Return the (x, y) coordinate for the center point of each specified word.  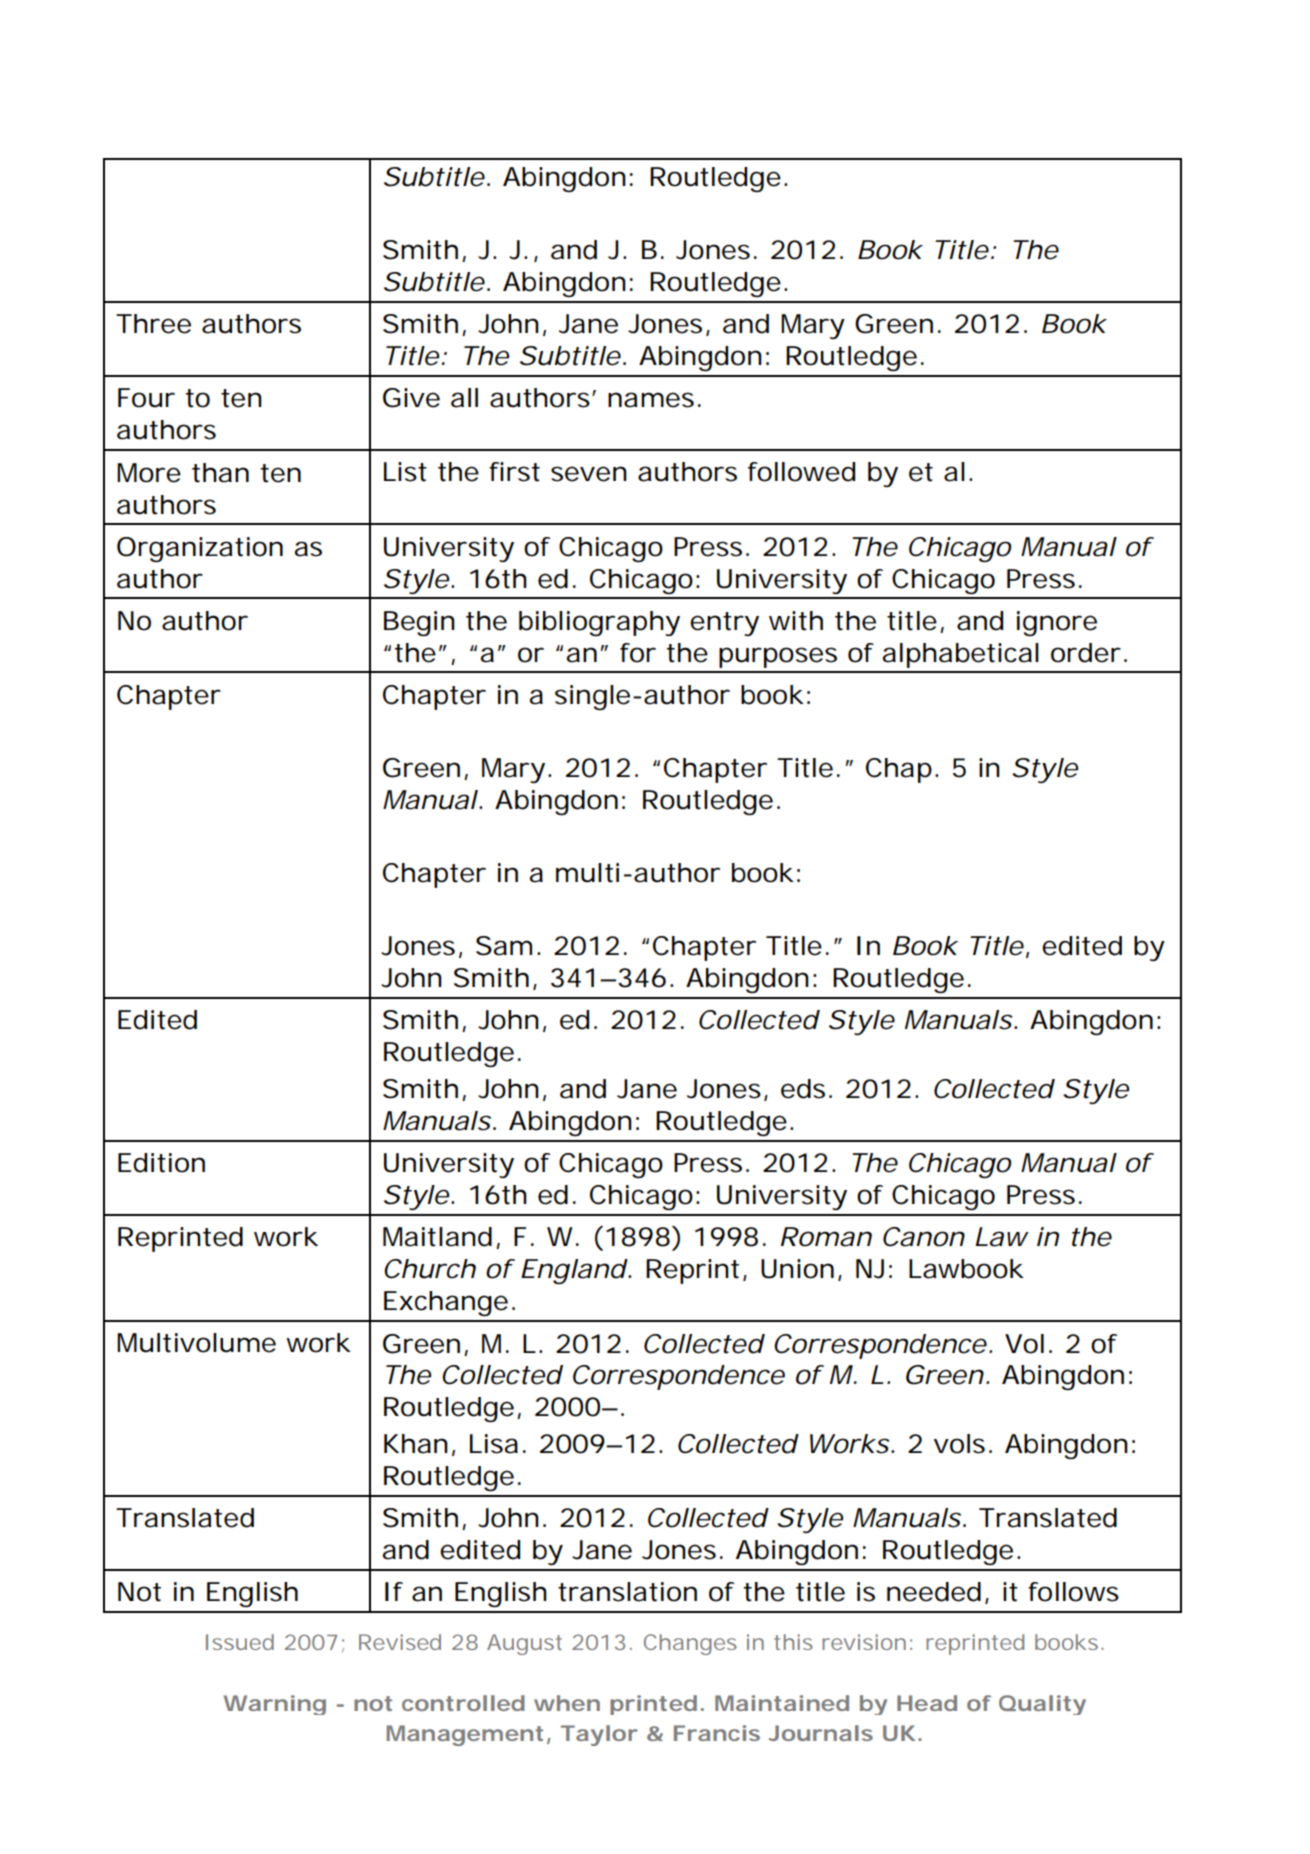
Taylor (599, 1735)
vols (959, 1444)
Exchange (446, 1303)
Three (153, 324)
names (651, 400)
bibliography (599, 623)
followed (801, 472)
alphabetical (961, 655)
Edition (161, 1163)
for (638, 653)
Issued (240, 1642)
